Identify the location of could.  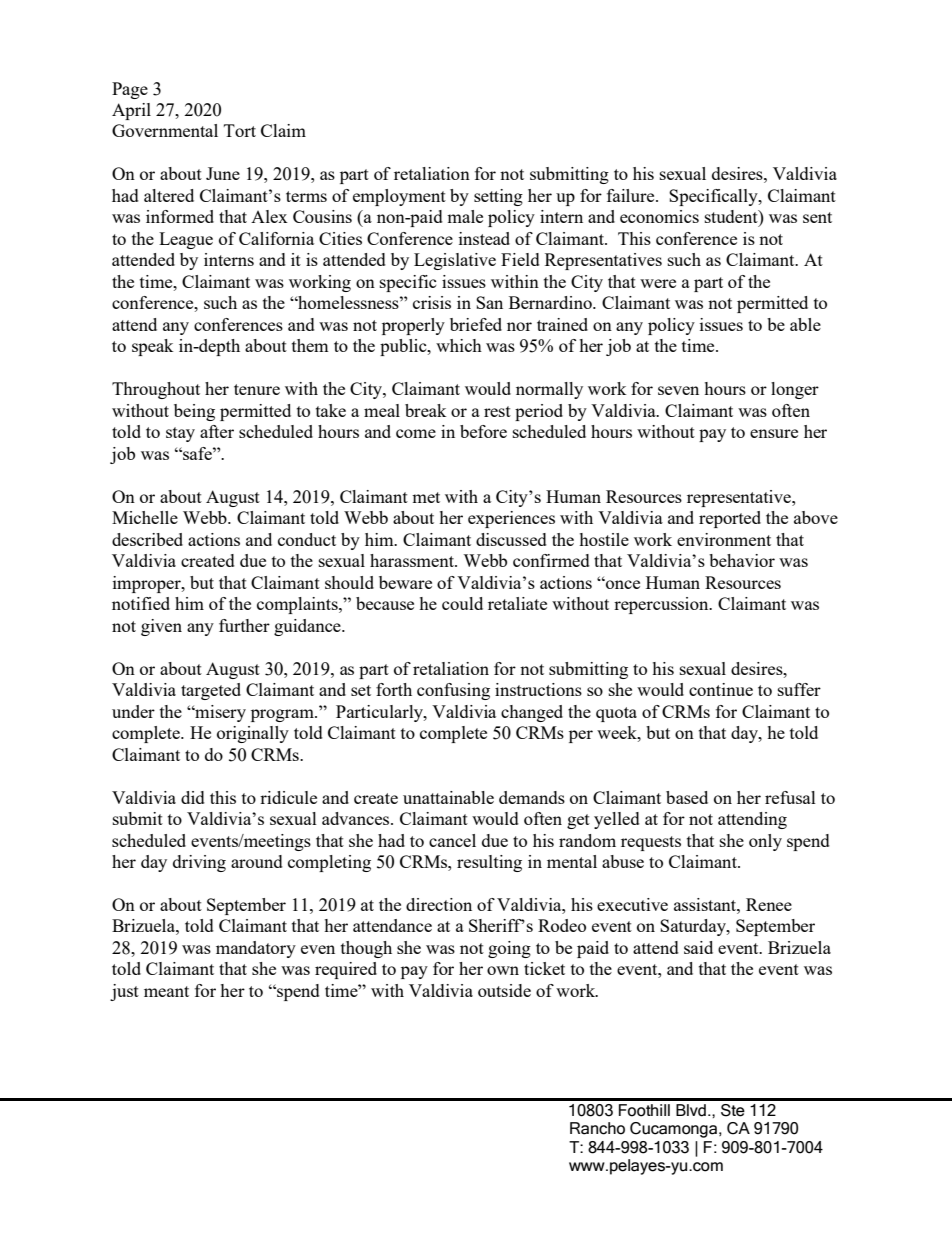
(462, 603).
